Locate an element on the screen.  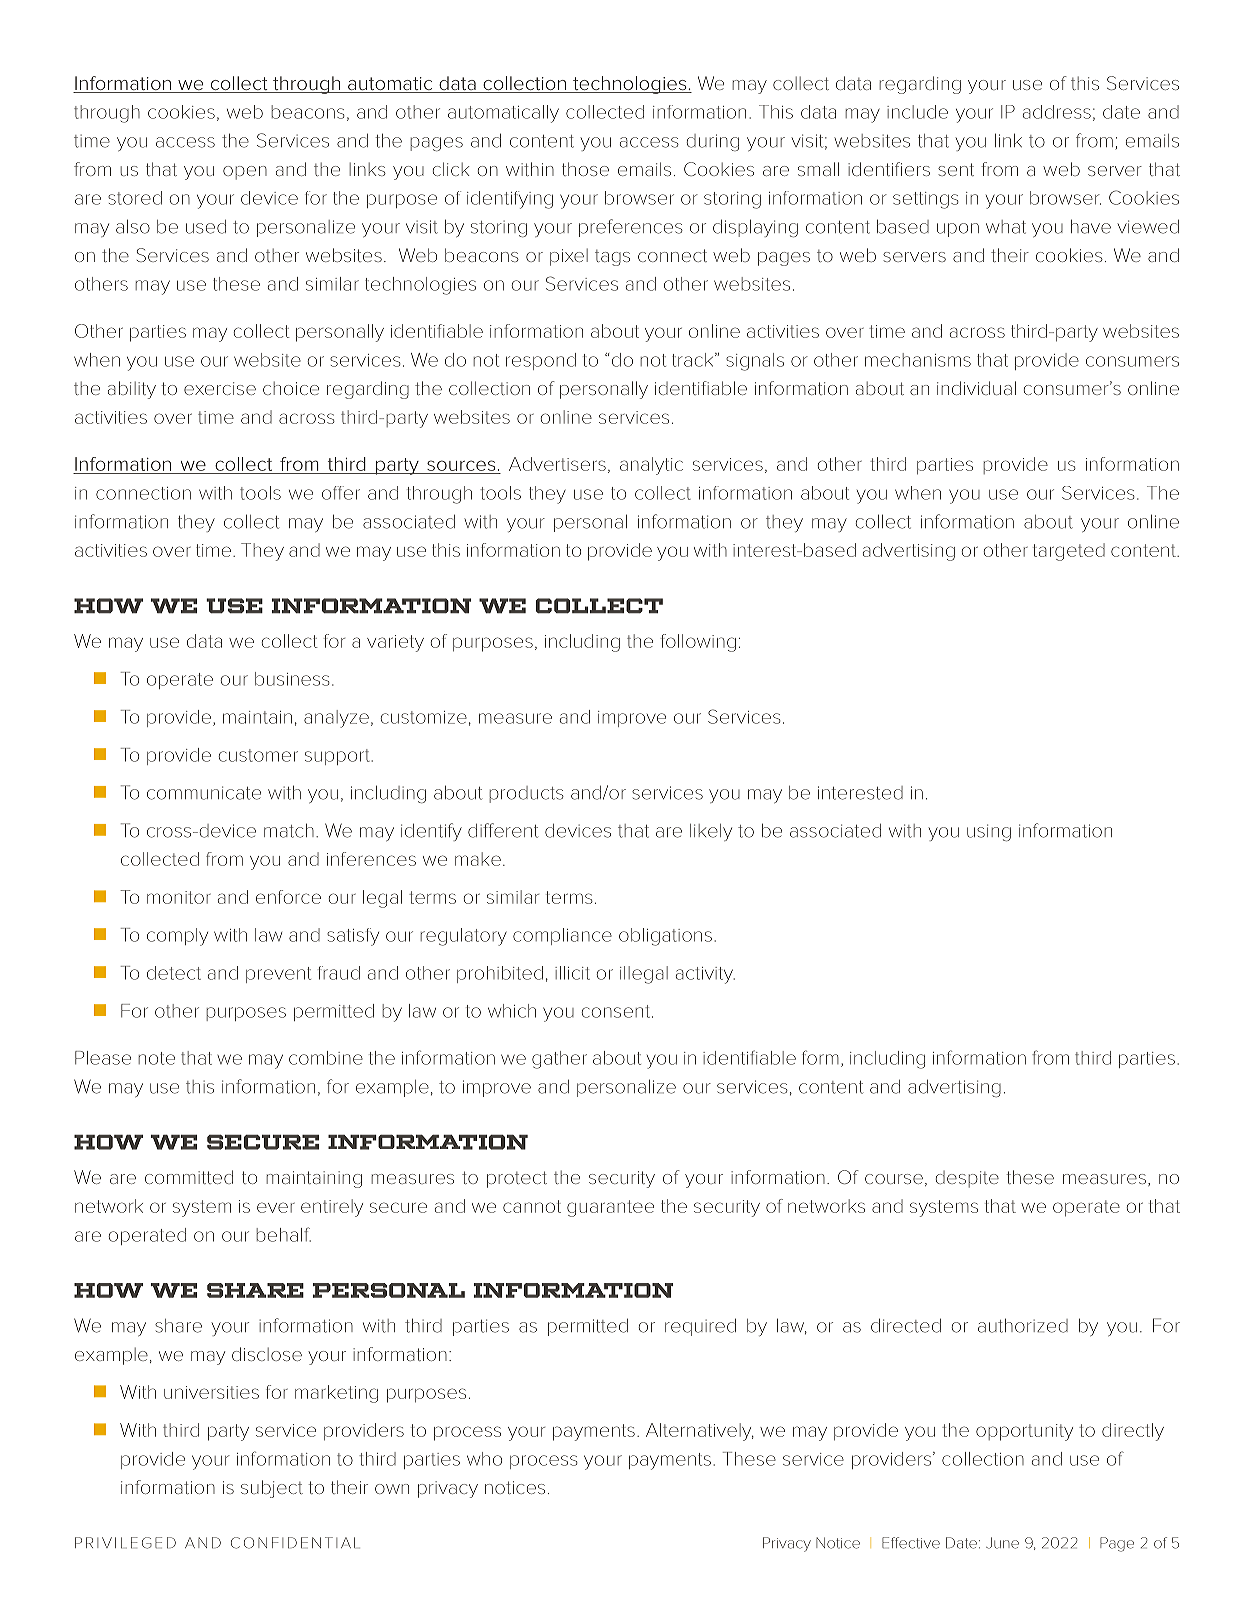
targeted is located at coordinates (1069, 552).
